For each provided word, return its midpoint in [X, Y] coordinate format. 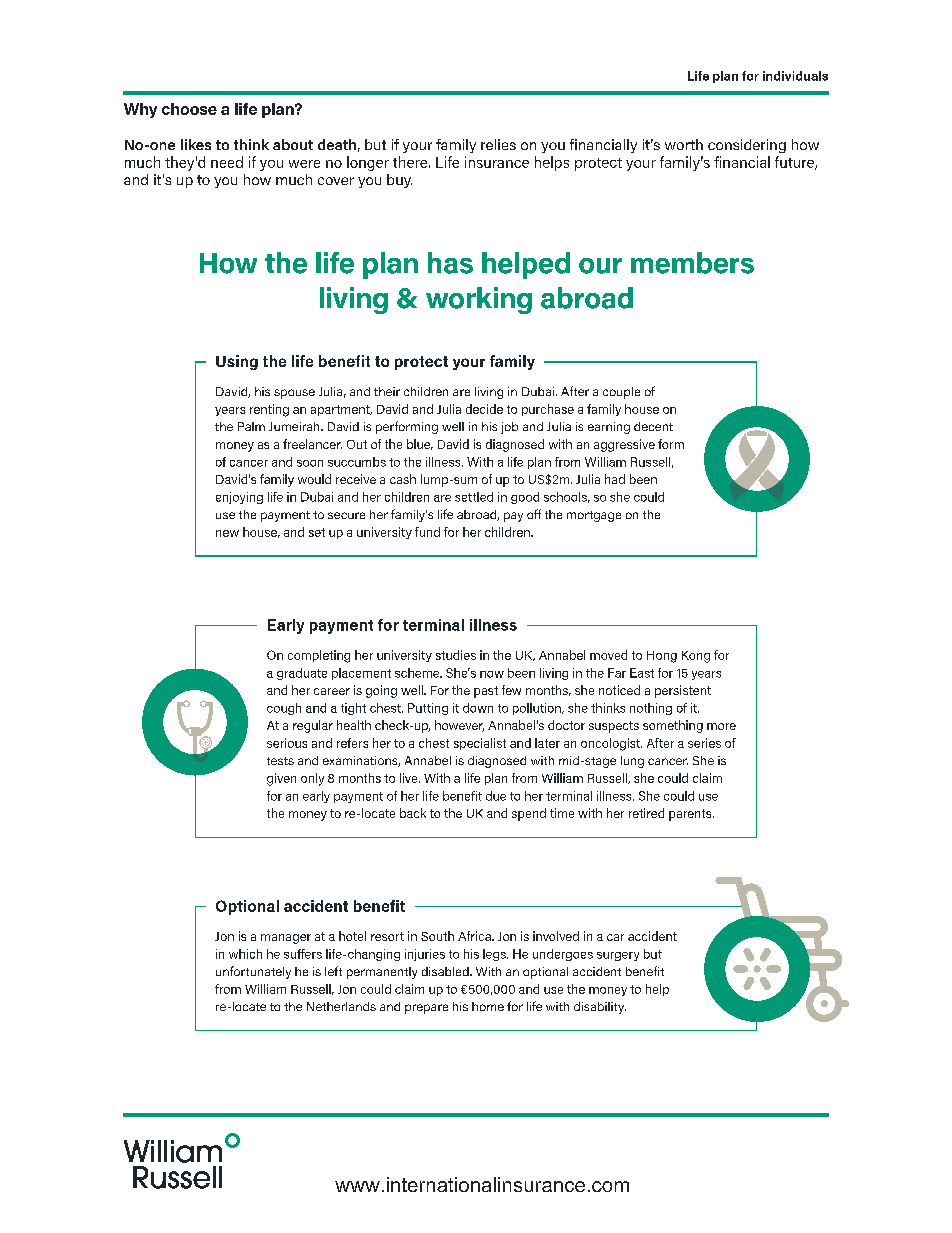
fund [427, 532]
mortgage [594, 516]
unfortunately [253, 972]
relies [498, 144]
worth [684, 144]
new [227, 533]
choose [189, 109]
